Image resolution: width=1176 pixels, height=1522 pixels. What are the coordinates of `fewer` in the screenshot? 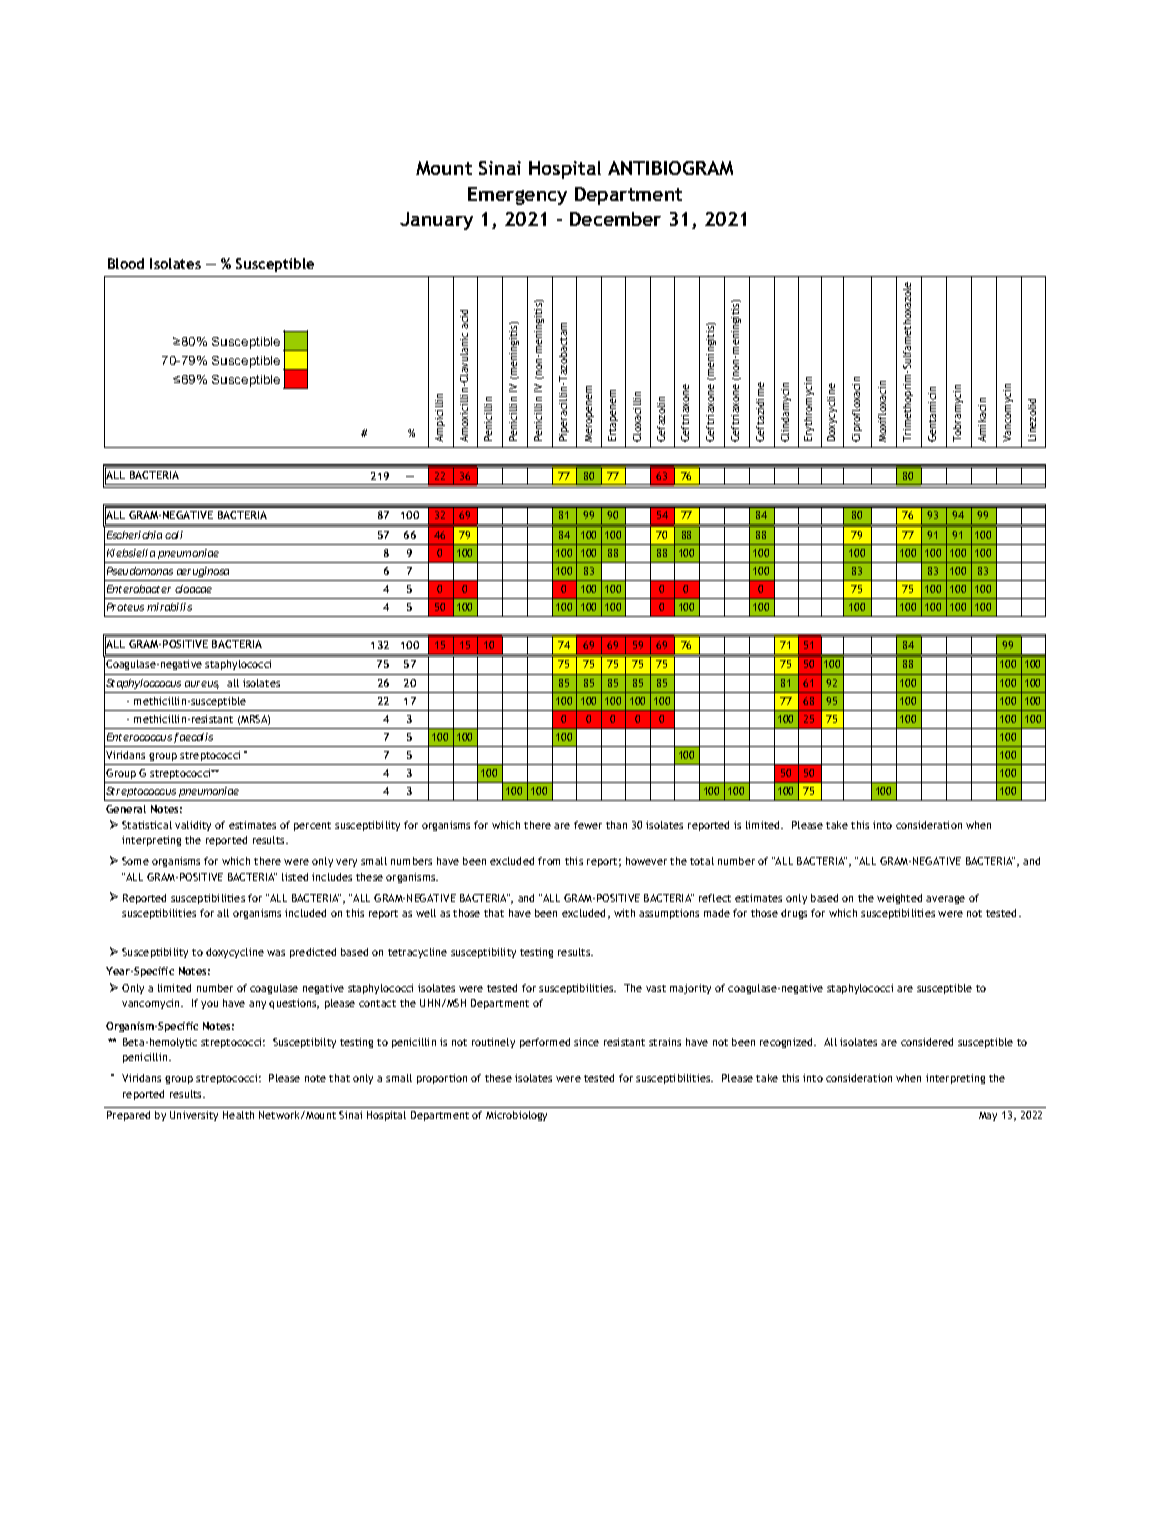 It's located at (588, 825).
